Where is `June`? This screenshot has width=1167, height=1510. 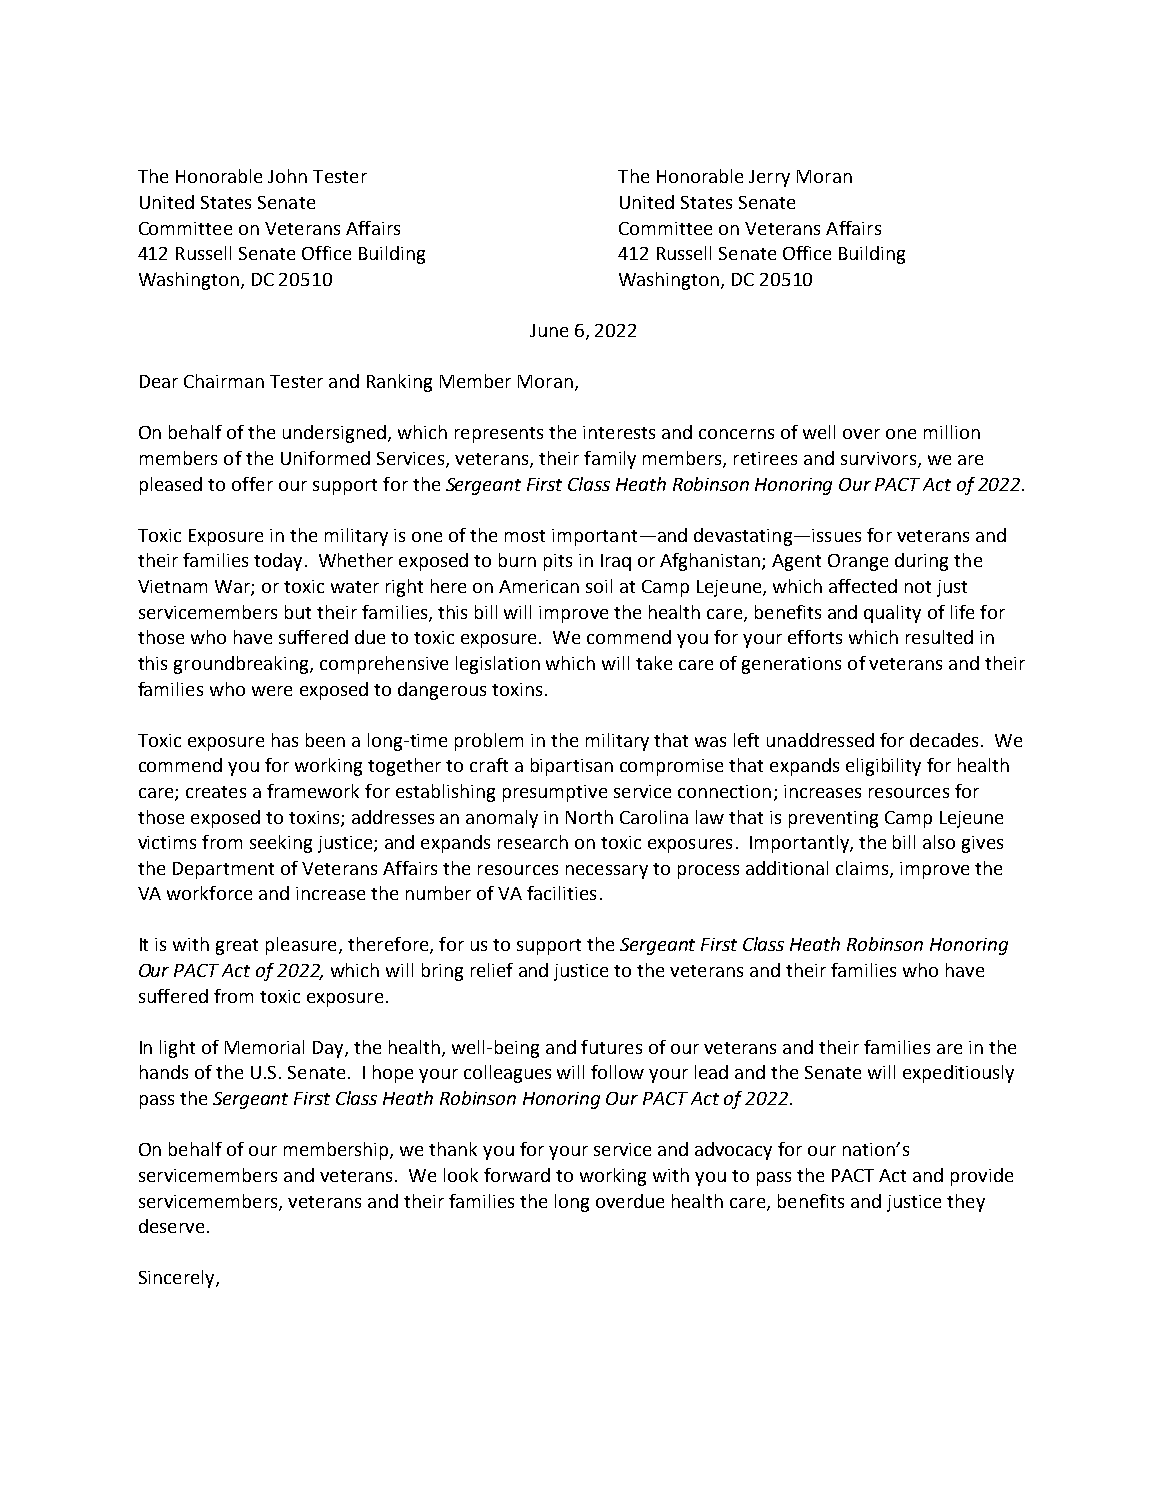
June is located at coordinates (549, 330).
